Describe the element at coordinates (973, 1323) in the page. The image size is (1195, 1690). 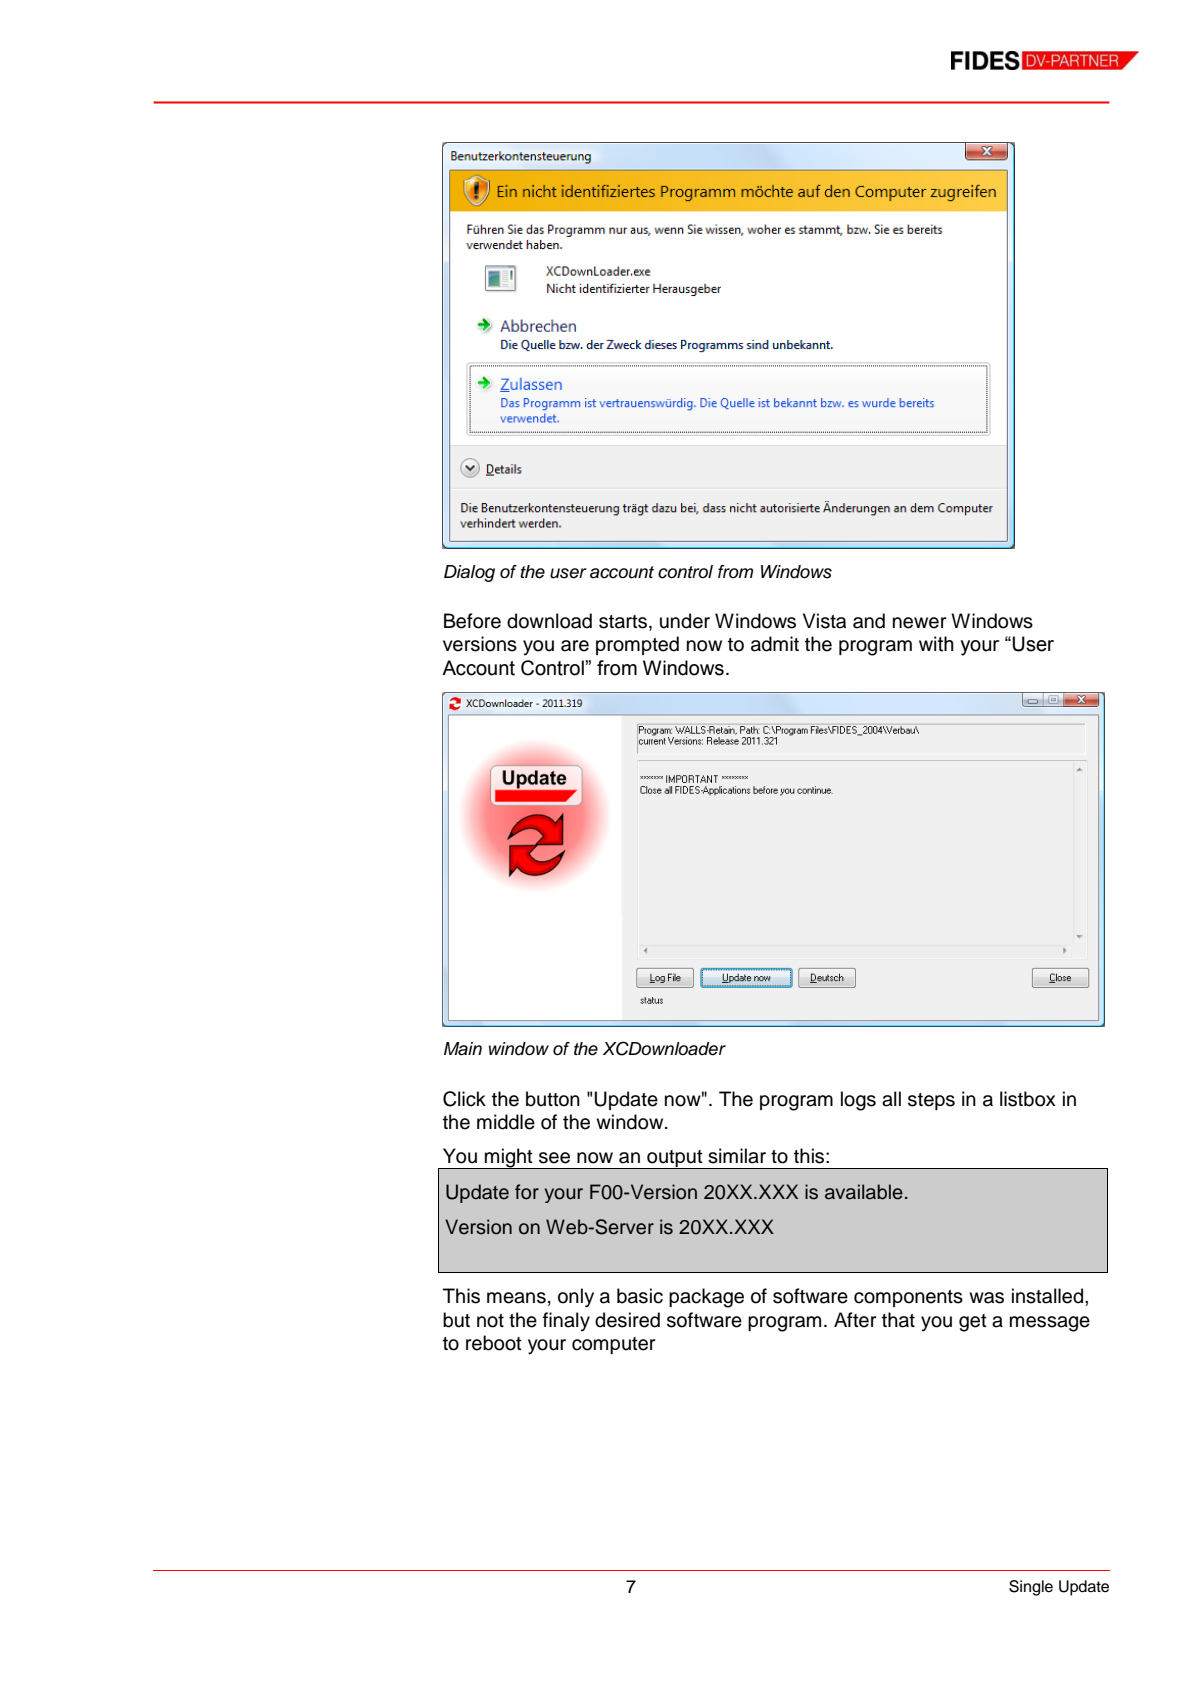
I see `get` at that location.
